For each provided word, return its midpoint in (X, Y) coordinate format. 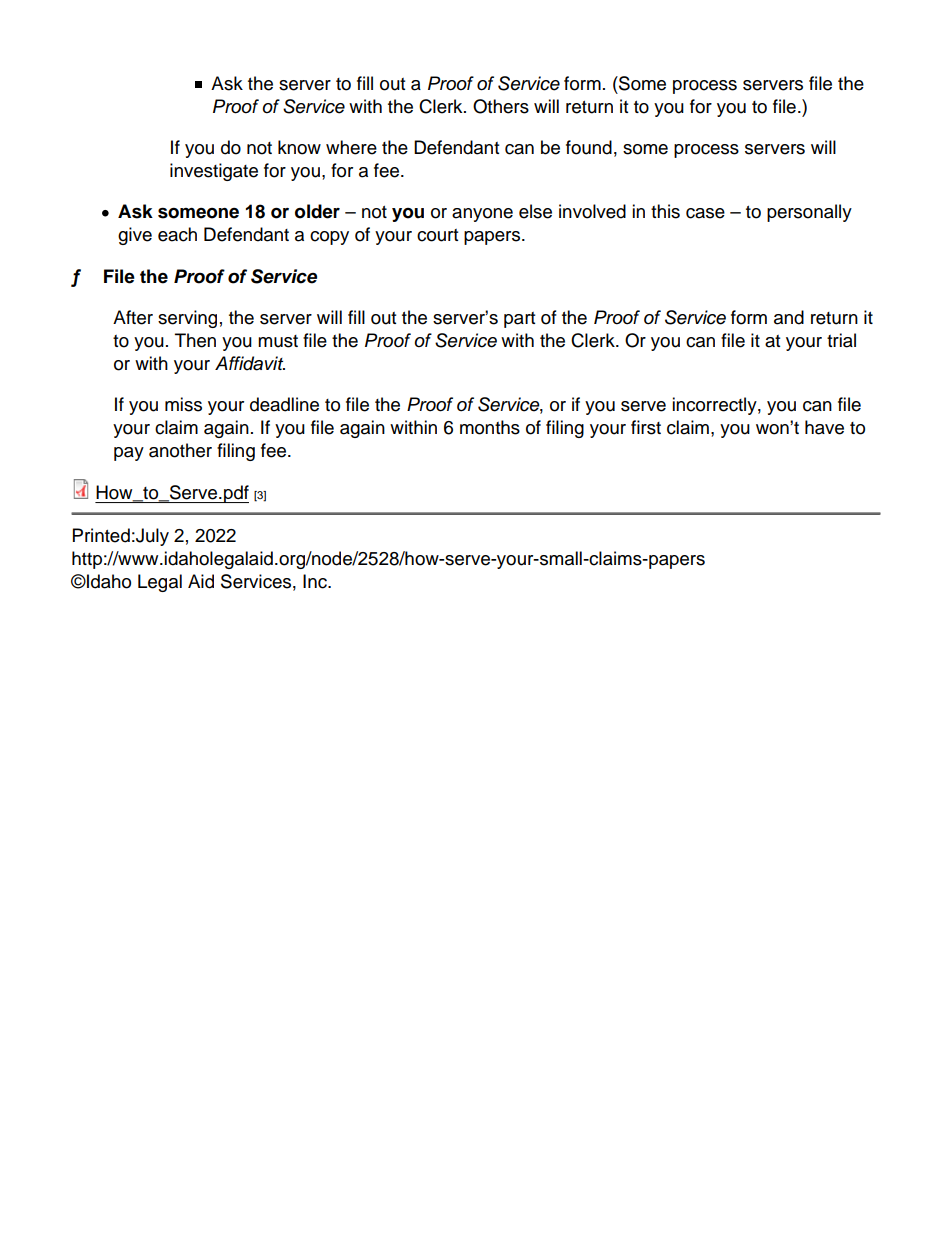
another (180, 450)
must (278, 341)
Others (501, 106)
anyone (482, 215)
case (705, 213)
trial (841, 340)
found (589, 147)
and (789, 317)
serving (187, 319)
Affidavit (250, 363)
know (299, 147)
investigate (214, 172)
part (519, 320)
